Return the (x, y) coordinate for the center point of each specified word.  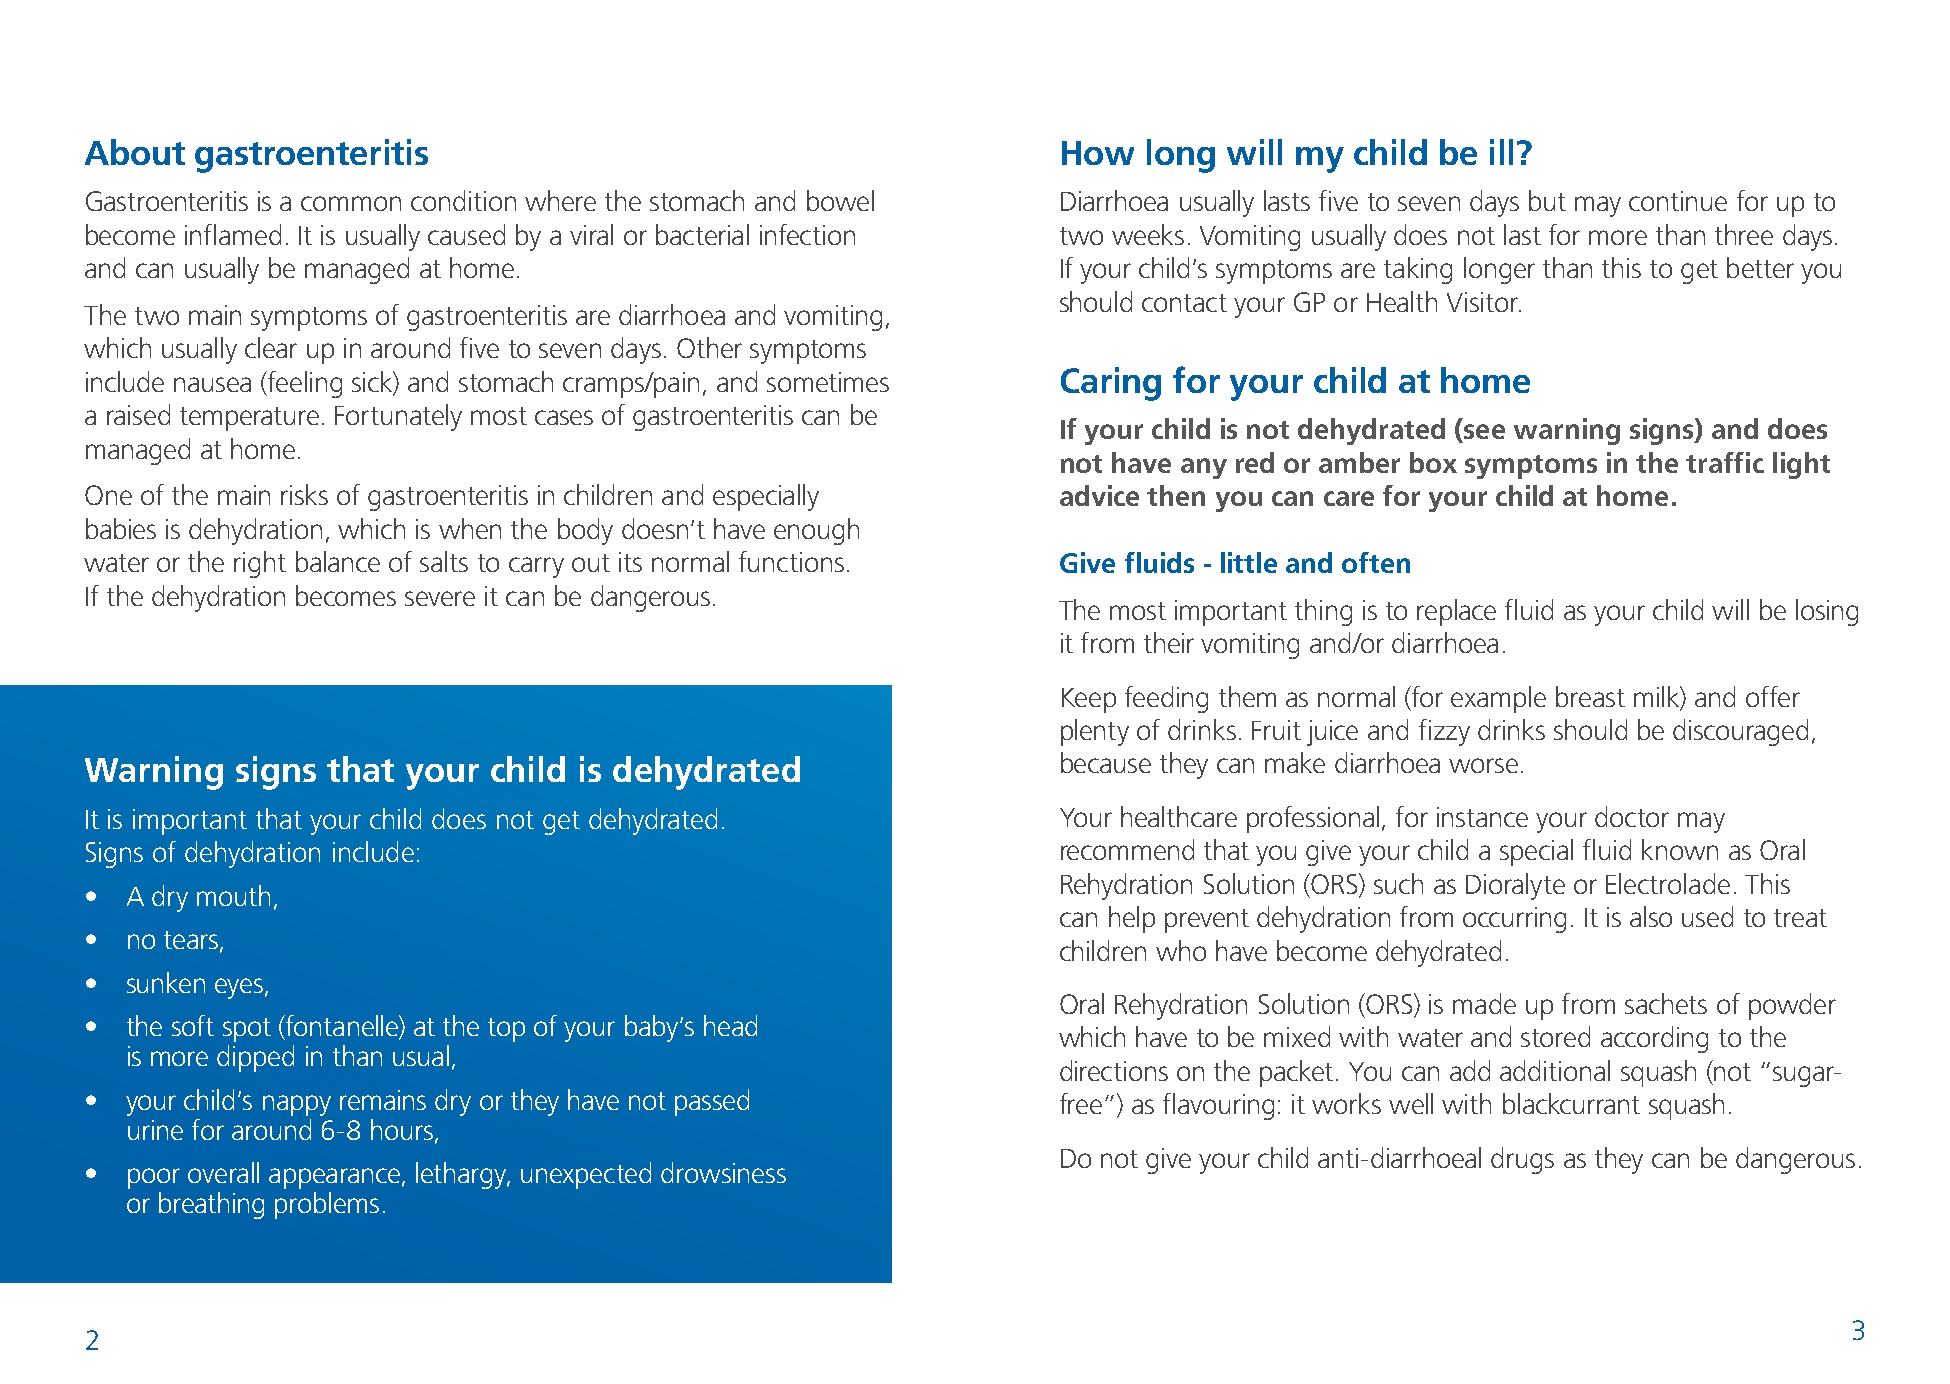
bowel (840, 200)
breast (1590, 696)
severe (440, 598)
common (351, 203)
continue (1678, 201)
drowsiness (723, 1172)
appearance (334, 1178)
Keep (1089, 700)
